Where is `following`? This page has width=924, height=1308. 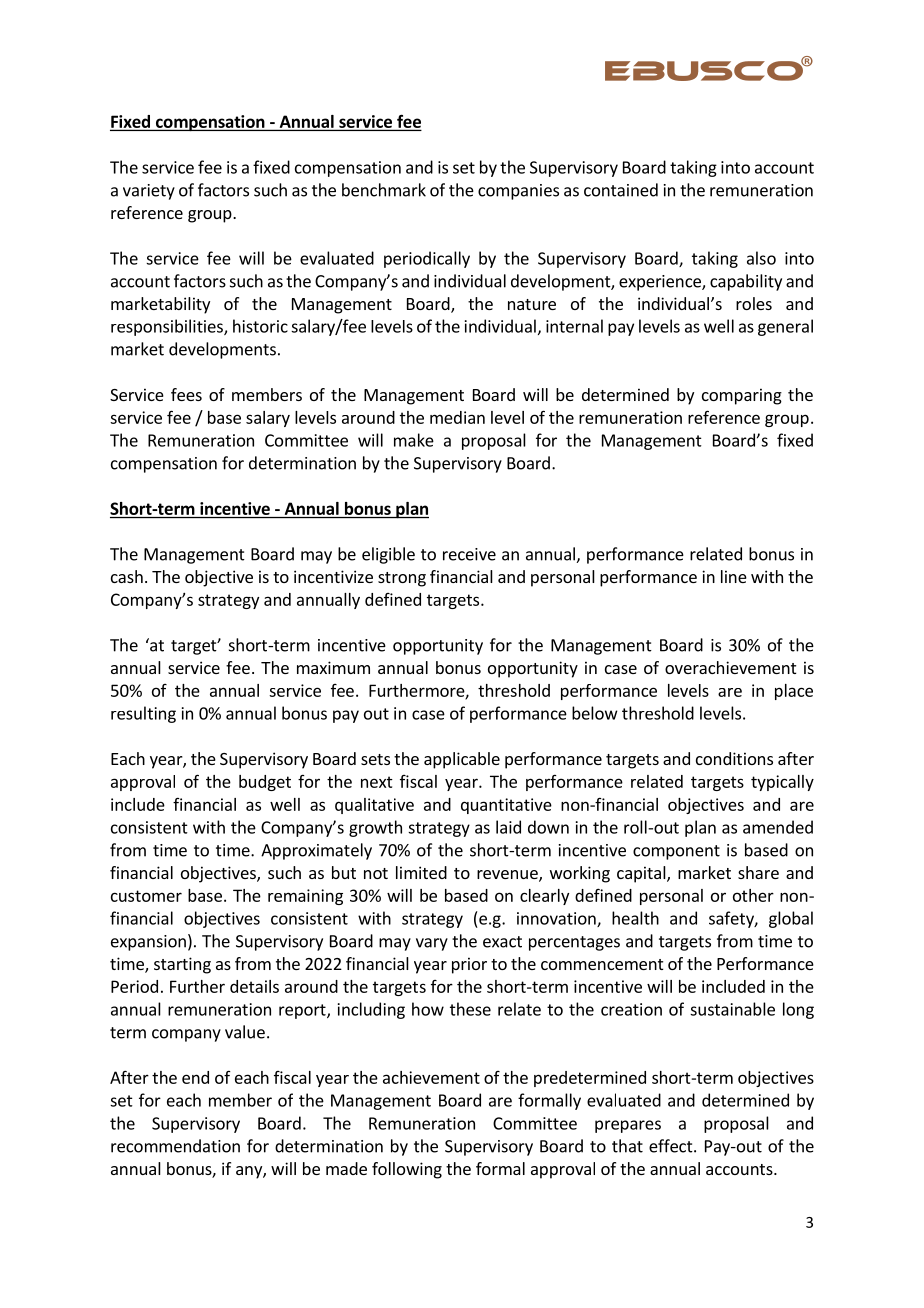
following is located at coordinates (407, 1170).
